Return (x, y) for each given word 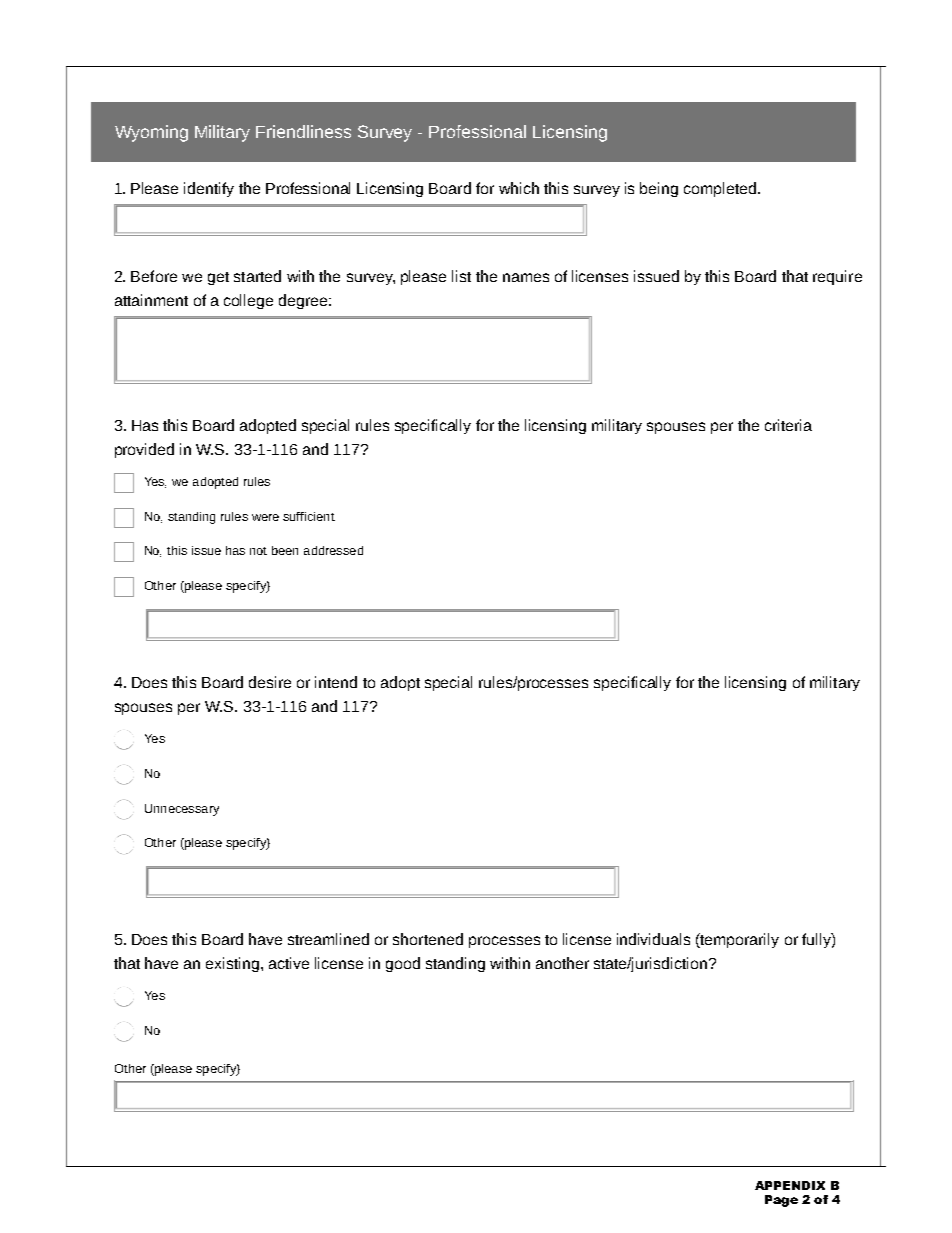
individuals (653, 939)
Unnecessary (182, 810)
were (265, 517)
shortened (428, 939)
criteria (788, 425)
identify (209, 189)
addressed (333, 550)
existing (232, 964)
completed (721, 189)
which (519, 188)
